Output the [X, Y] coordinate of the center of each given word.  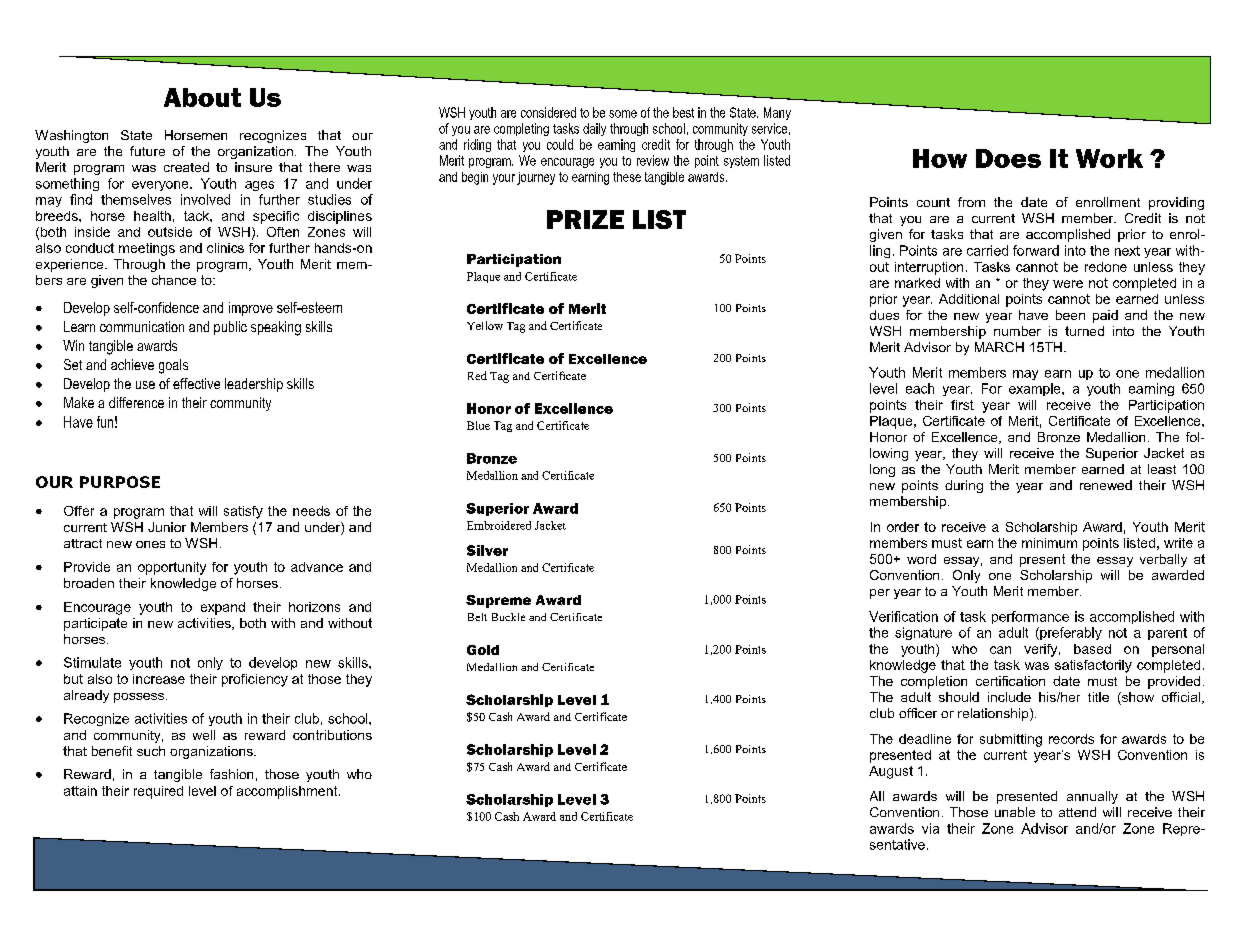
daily [594, 129]
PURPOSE [120, 482]
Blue [478, 425]
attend [1077, 812]
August [891, 772]
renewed [1106, 485]
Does [1008, 158]
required [158, 792]
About [202, 97]
